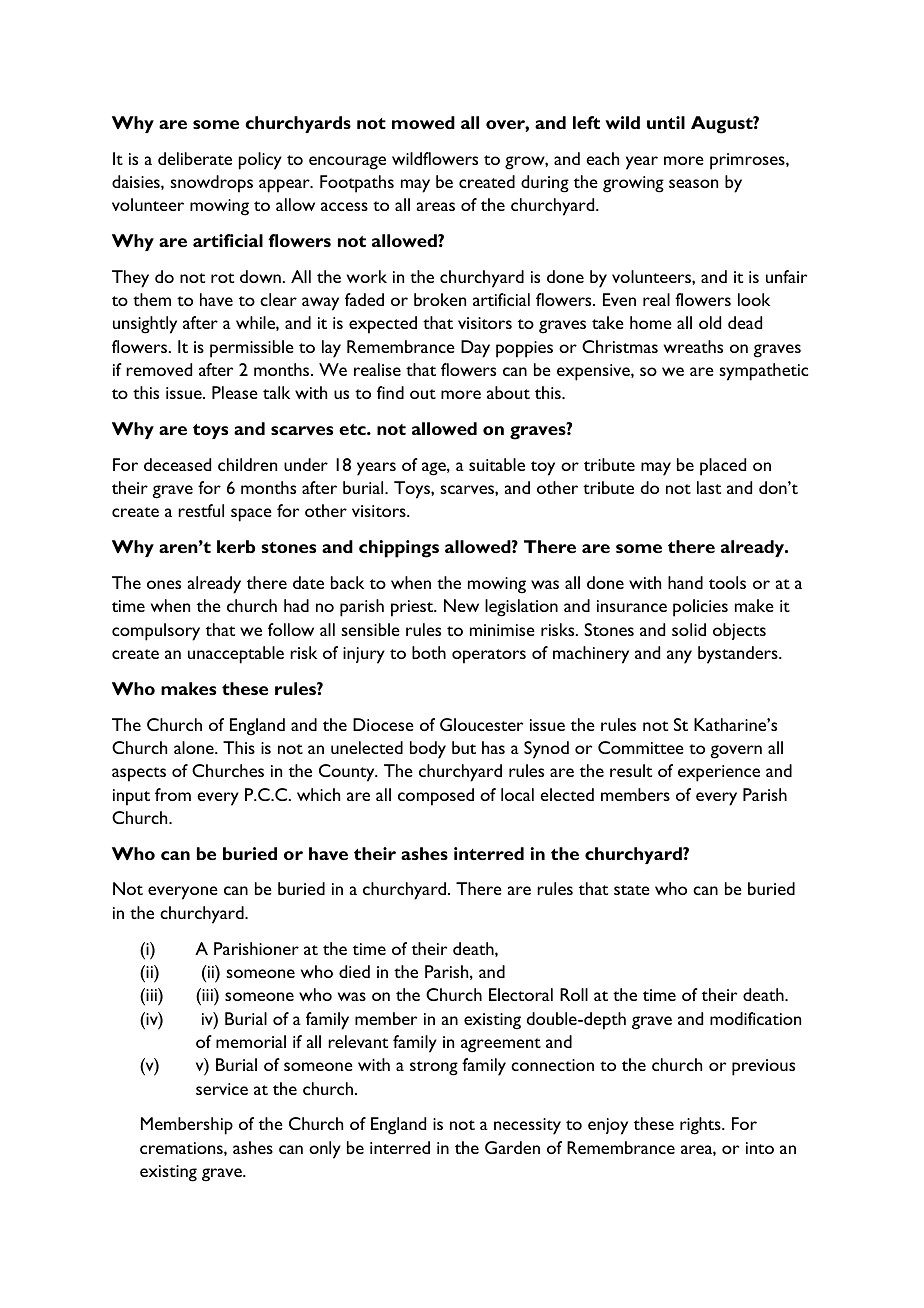 This image has width=924, height=1308. Describe the element at coordinates (429, 652) in the image. I see `both` at that location.
